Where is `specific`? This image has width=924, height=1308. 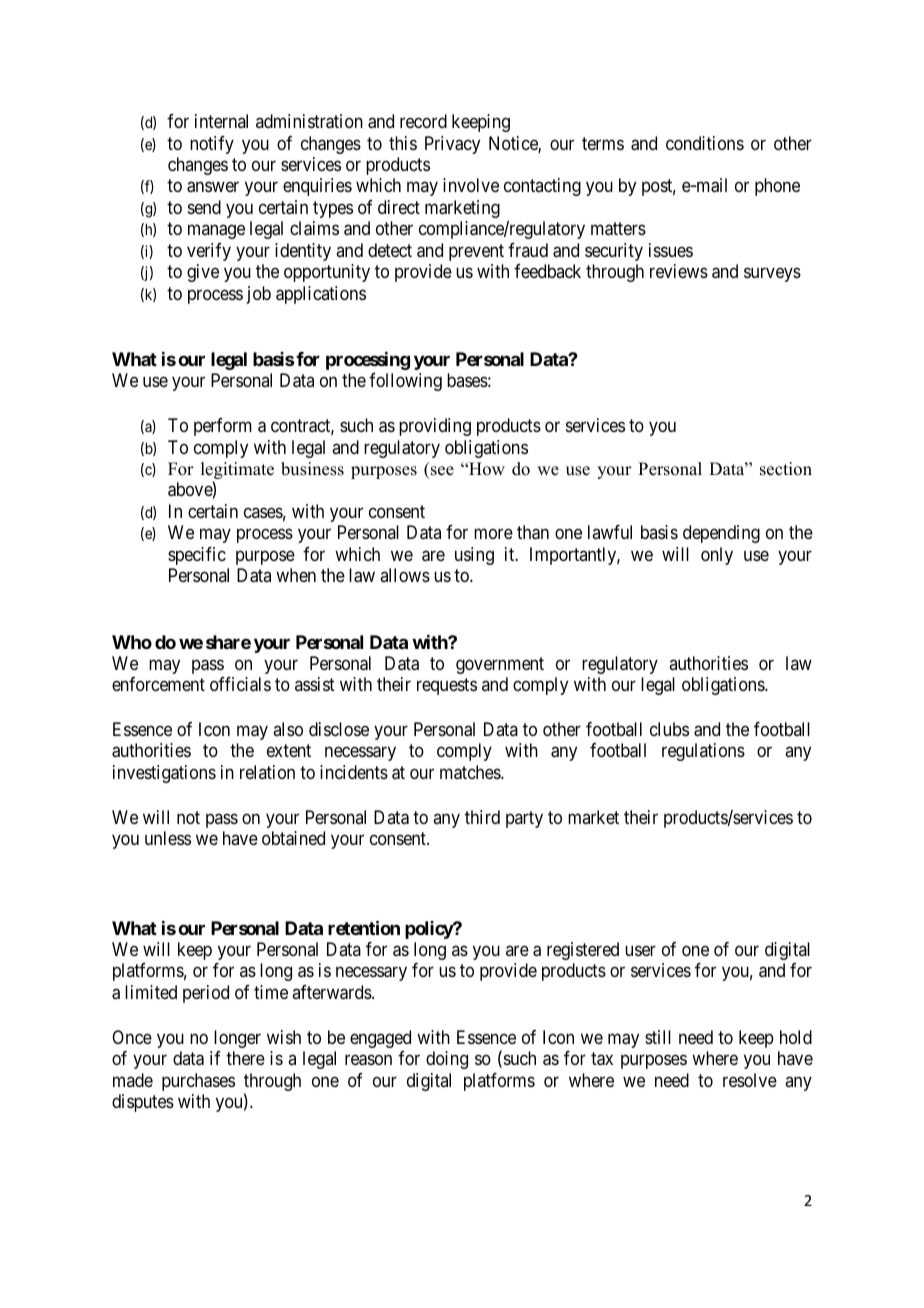
specific is located at coordinates (197, 556).
